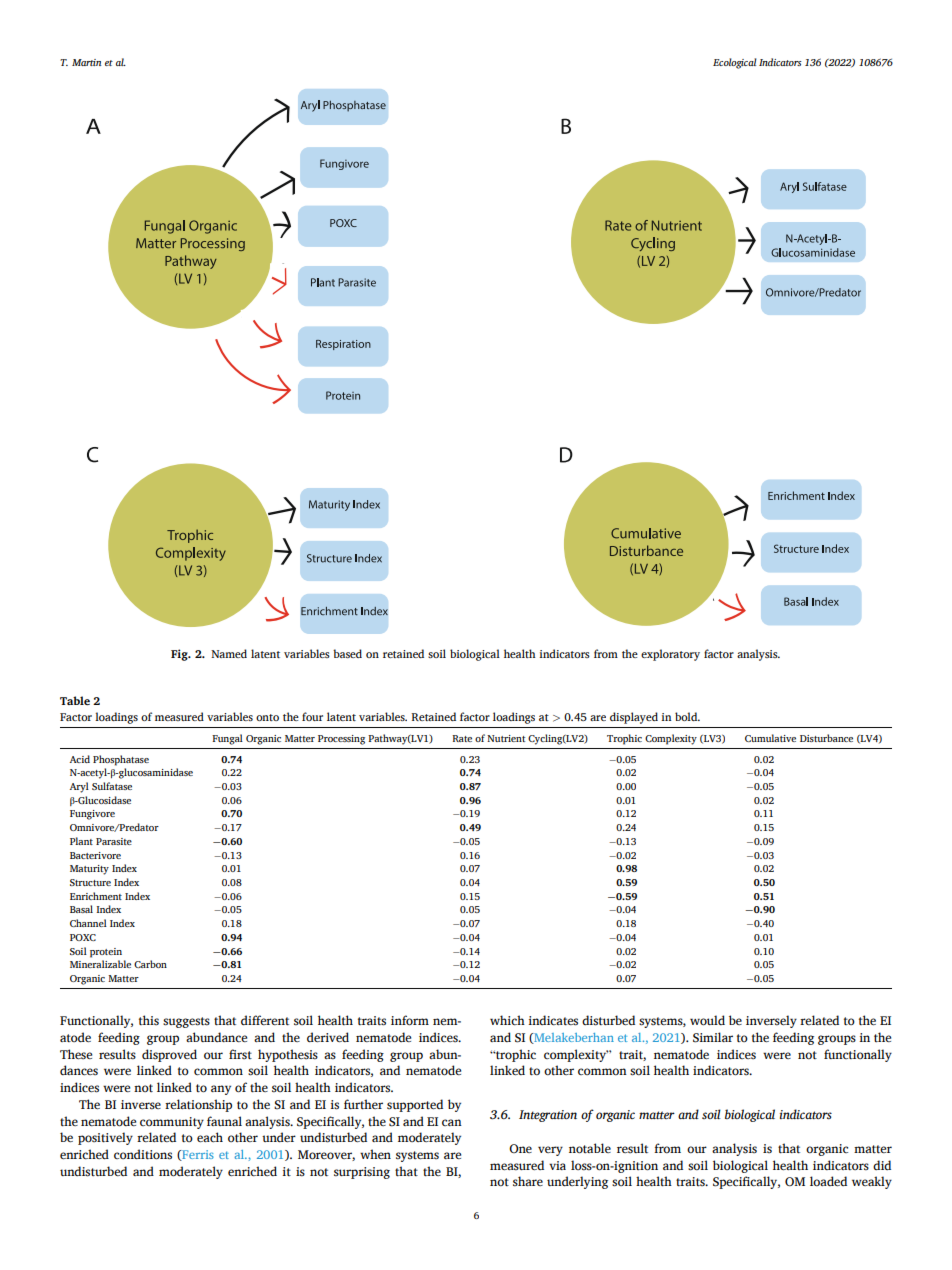 This screenshot has height=1270, width=952. I want to click on would, so click(707, 1020).
